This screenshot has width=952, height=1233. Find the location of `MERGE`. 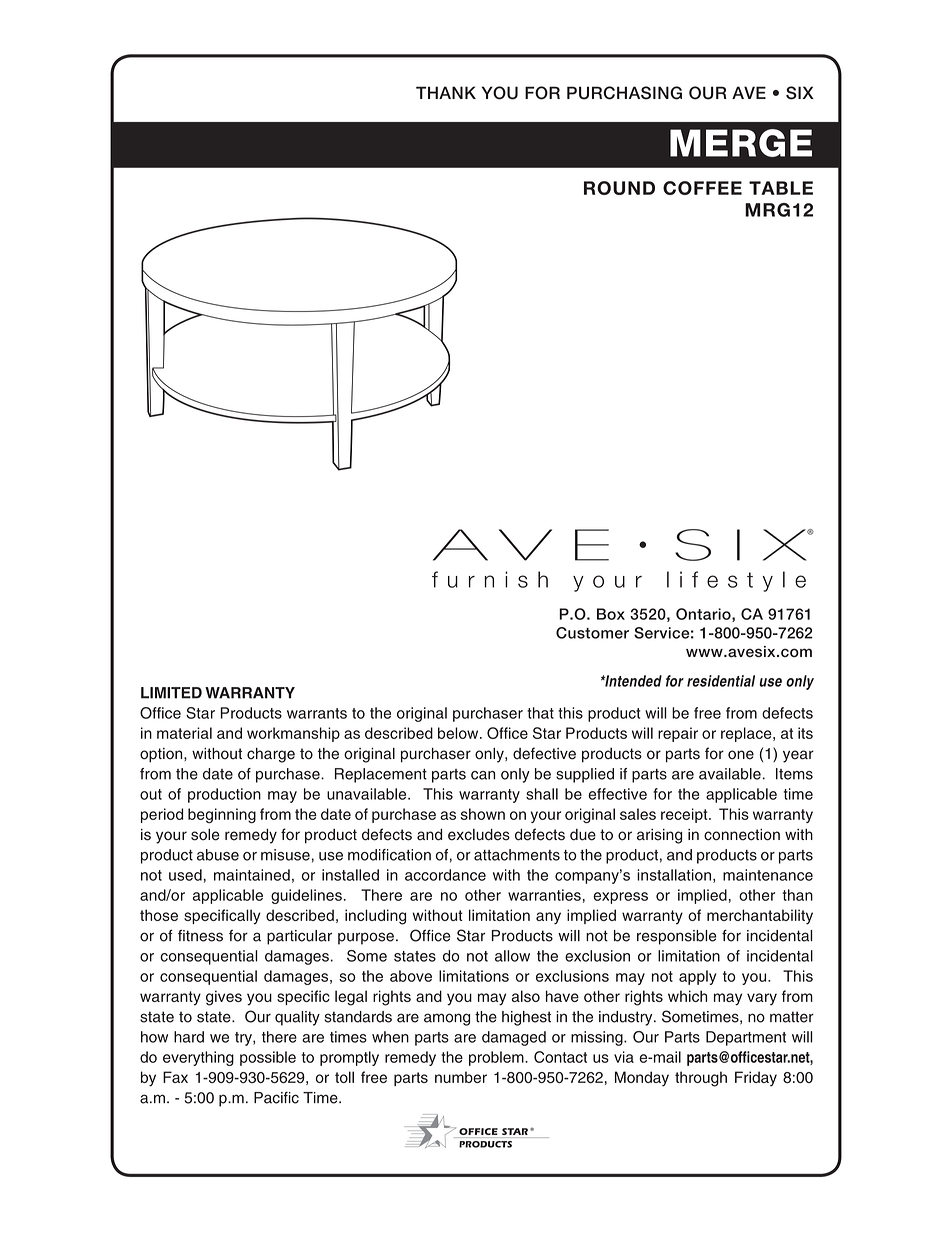

MERGE is located at coordinates (741, 143).
